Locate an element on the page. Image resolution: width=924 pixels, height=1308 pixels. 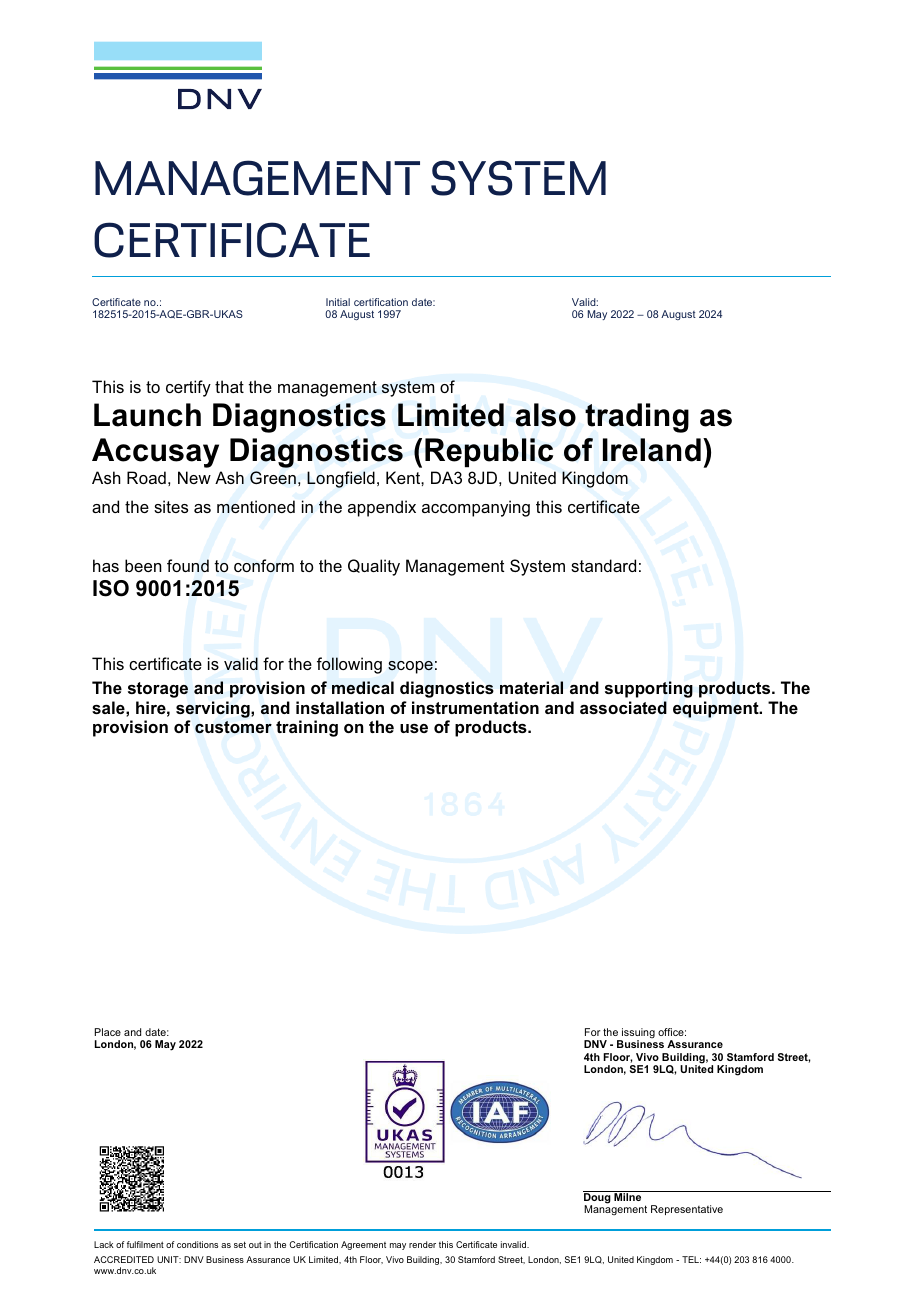
customer is located at coordinates (233, 727).
